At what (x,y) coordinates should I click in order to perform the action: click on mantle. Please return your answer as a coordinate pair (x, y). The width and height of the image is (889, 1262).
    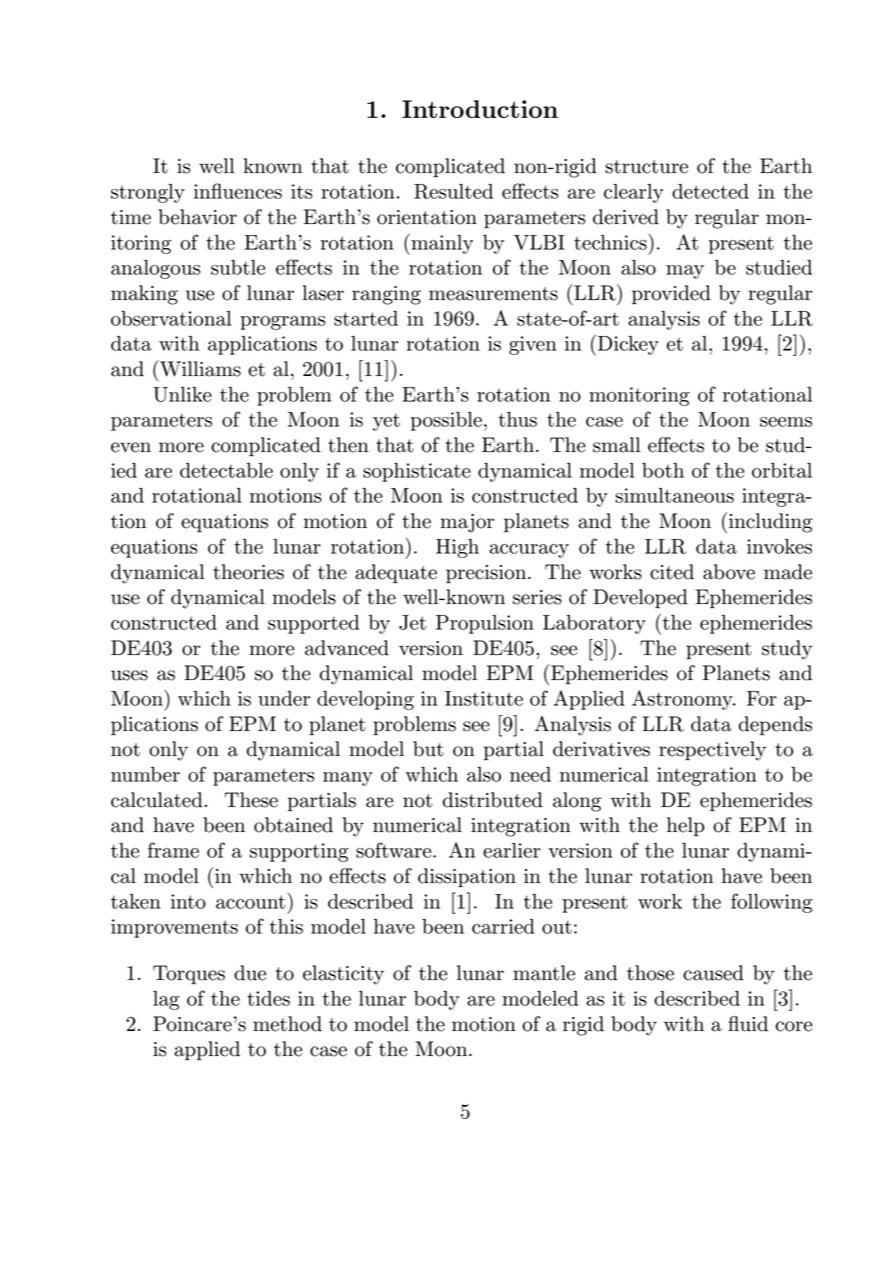
    Looking at the image, I should click on (544, 973).
